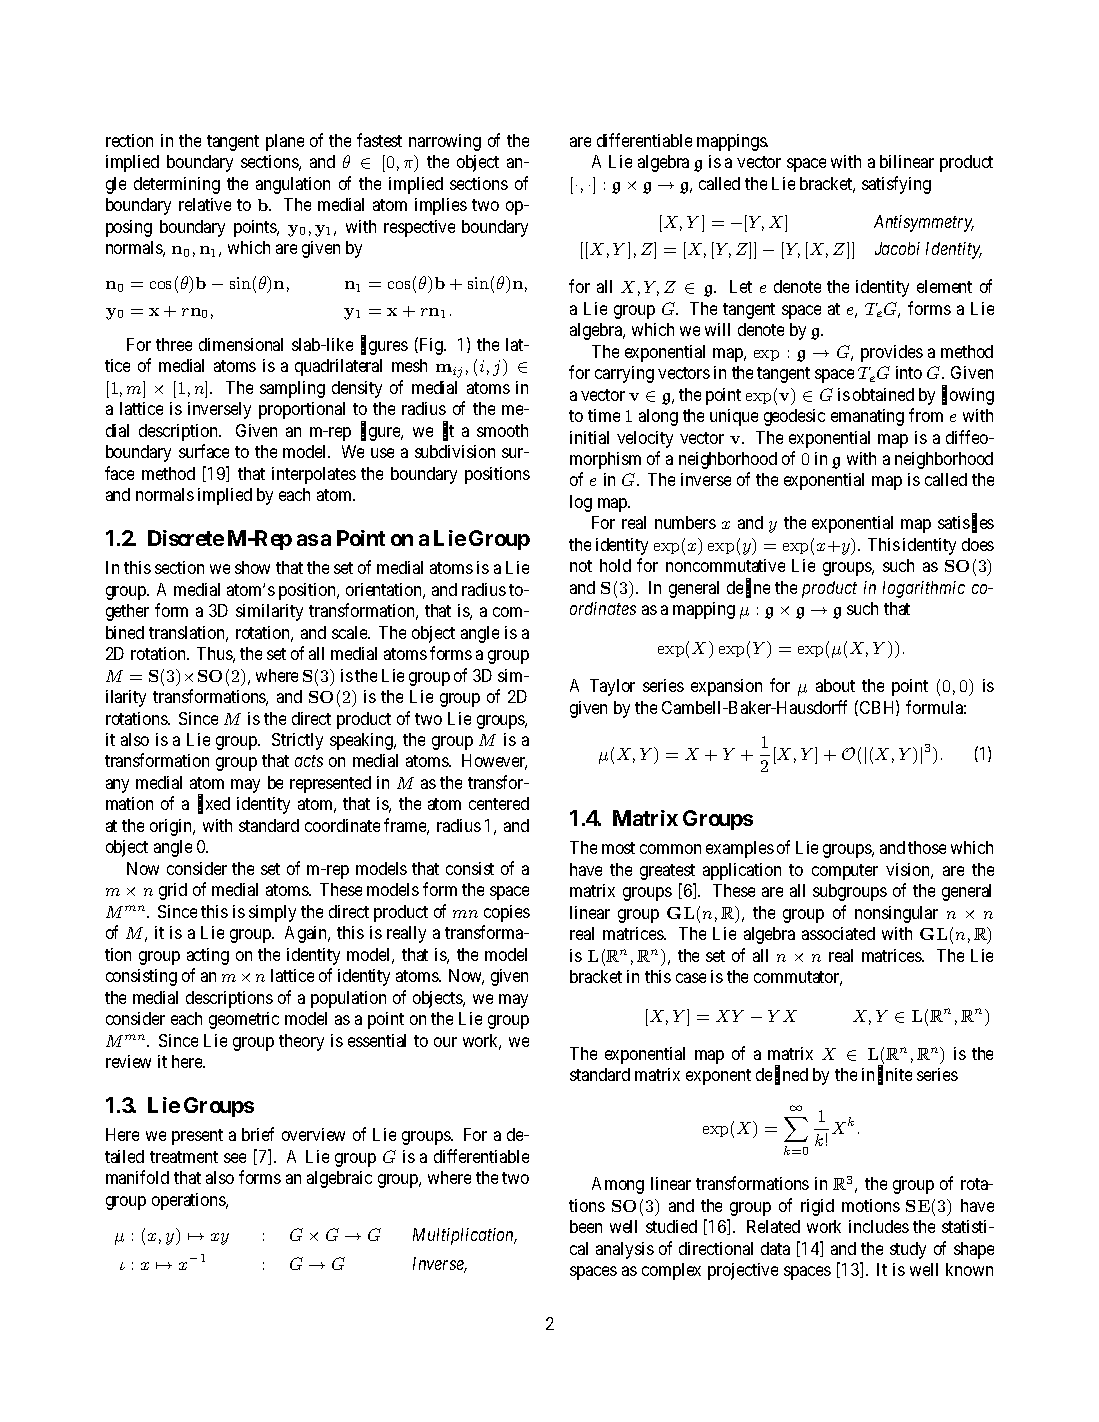  Describe the element at coordinates (845, 872) in the screenshot. I see `computer` at that location.
